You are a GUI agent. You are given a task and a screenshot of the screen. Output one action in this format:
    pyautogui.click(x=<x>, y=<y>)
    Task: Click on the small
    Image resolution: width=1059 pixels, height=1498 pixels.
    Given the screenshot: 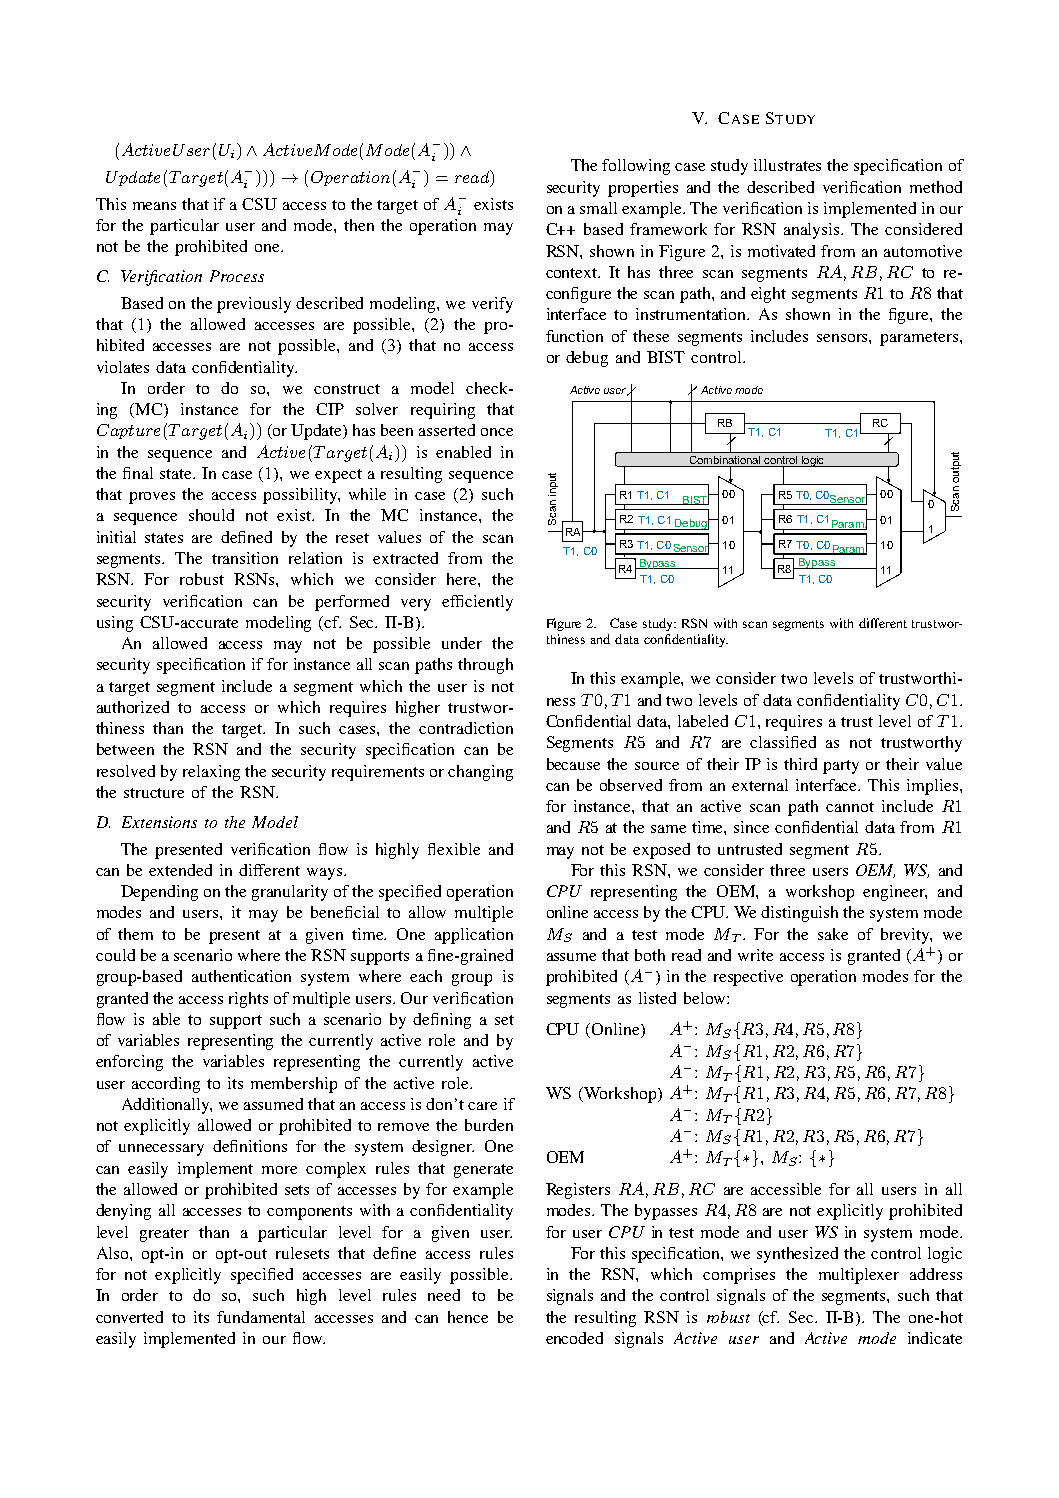 What is the action you would take?
    pyautogui.click(x=598, y=208)
